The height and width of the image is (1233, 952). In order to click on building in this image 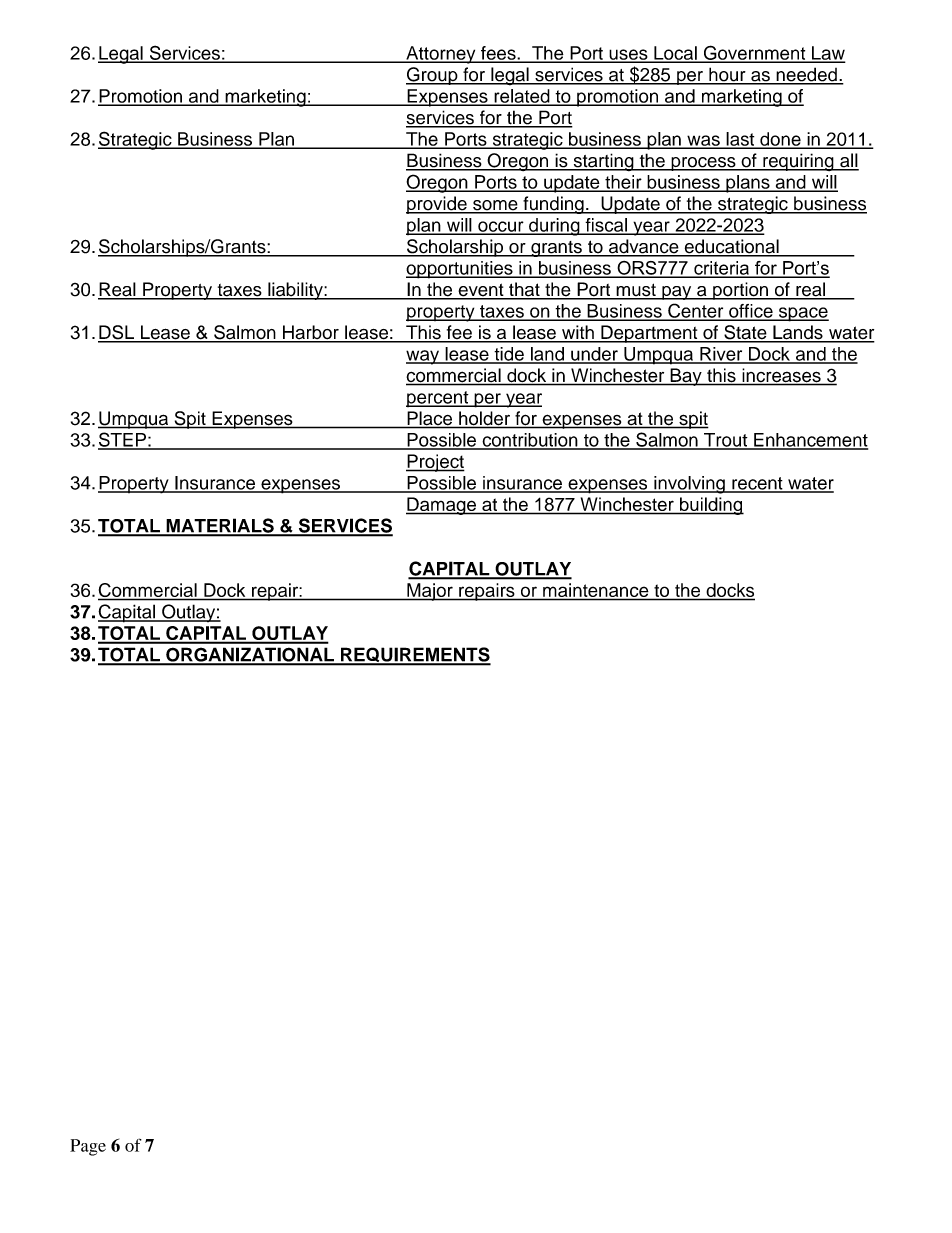, I will do `click(711, 506)`.
